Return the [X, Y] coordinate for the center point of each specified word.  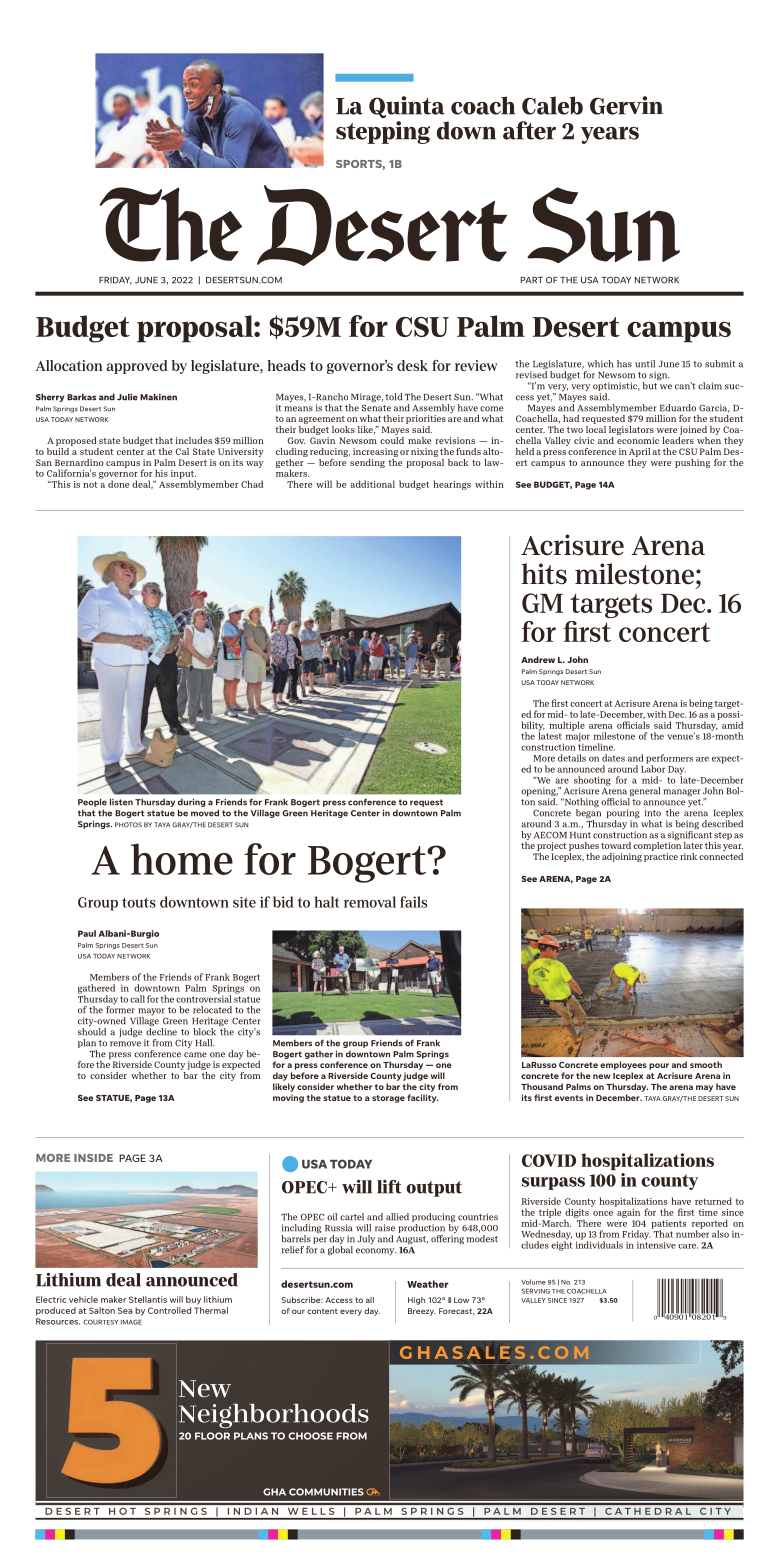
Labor [653, 768]
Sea [125, 1310]
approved [137, 367]
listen [121, 802]
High [416, 1301]
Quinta [407, 107]
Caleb [552, 105]
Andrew [538, 659]
